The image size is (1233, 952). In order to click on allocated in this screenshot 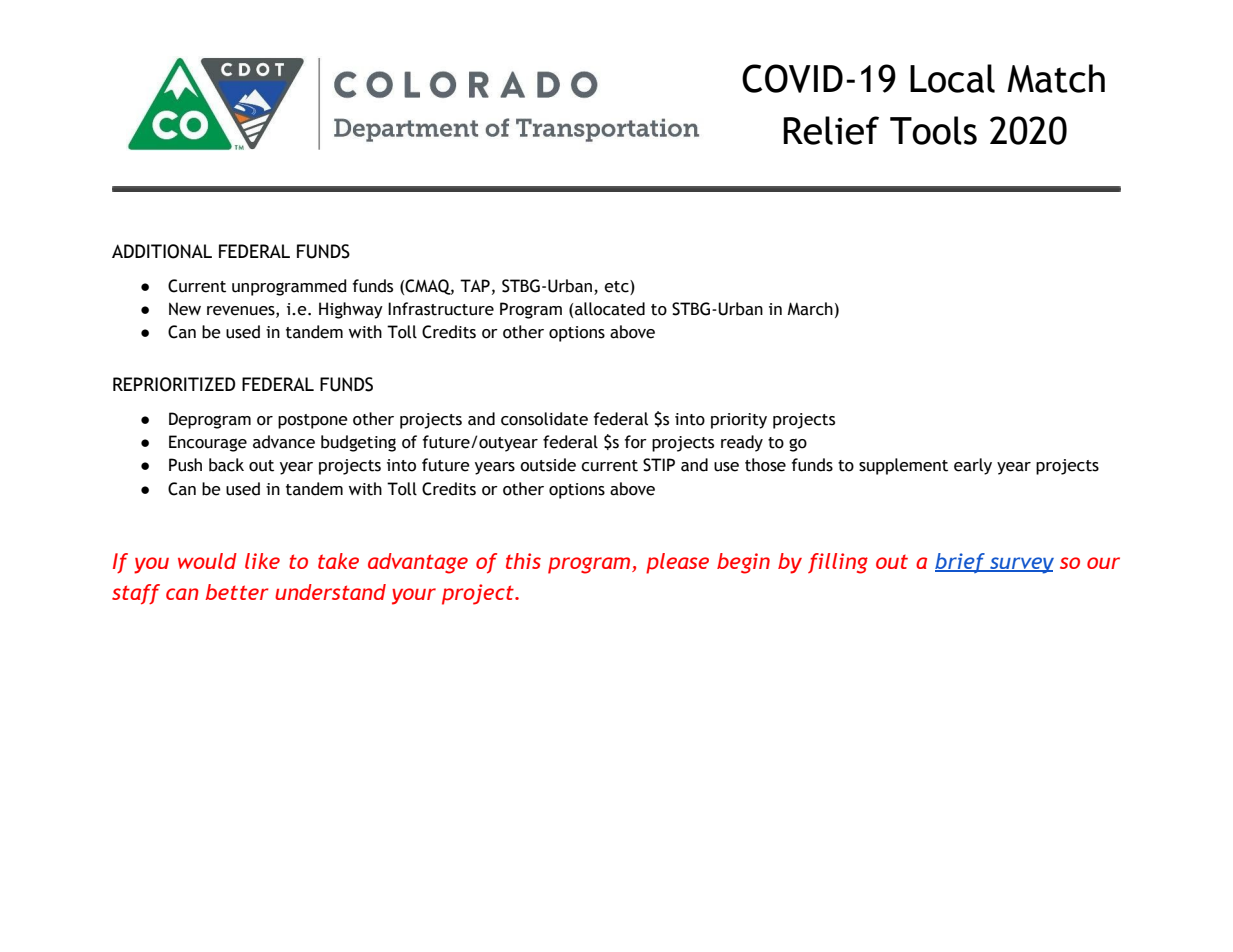, I will do `click(610, 309)`.
